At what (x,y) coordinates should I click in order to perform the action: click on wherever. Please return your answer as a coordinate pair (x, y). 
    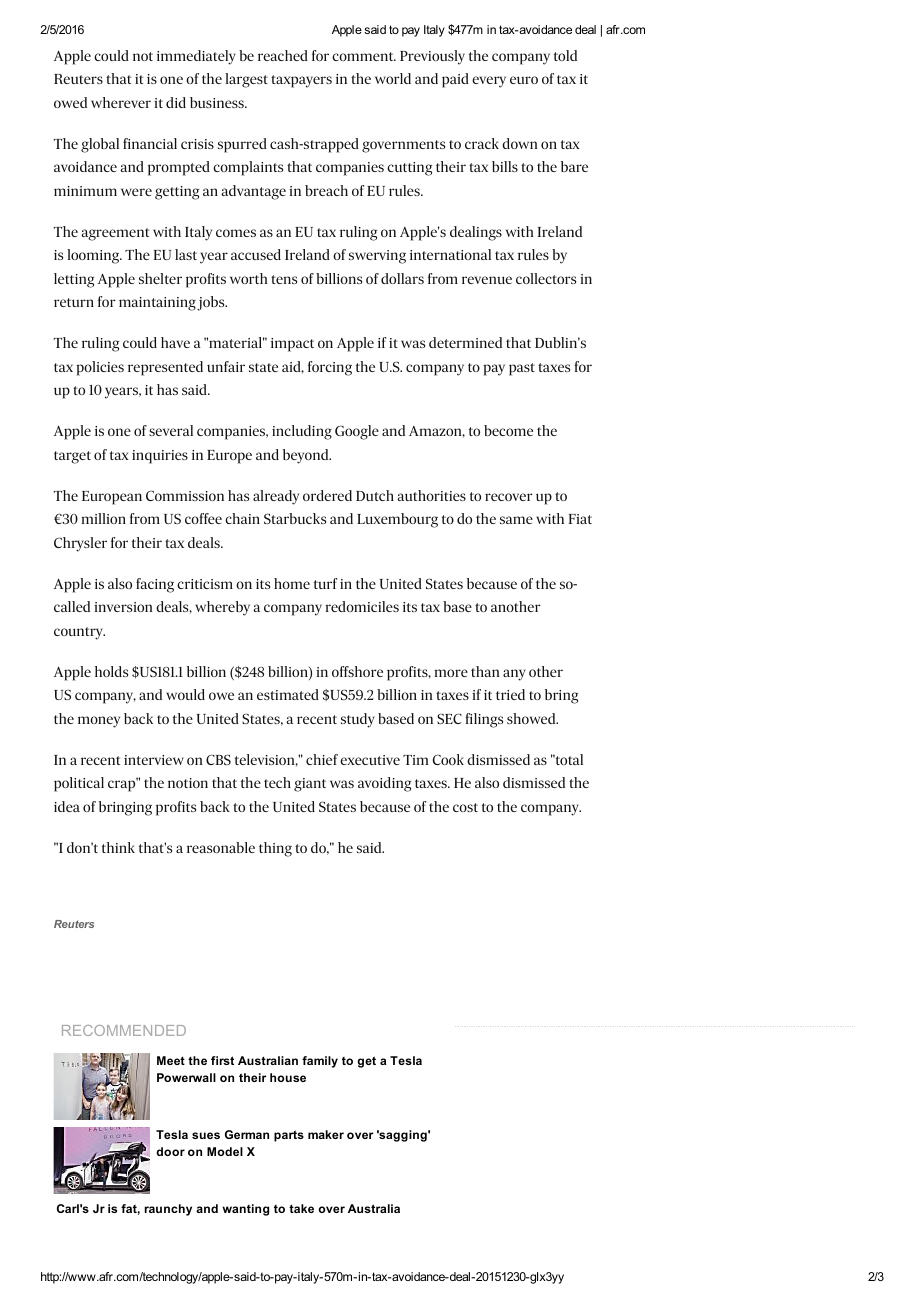
    Looking at the image, I should click on (121, 102).
